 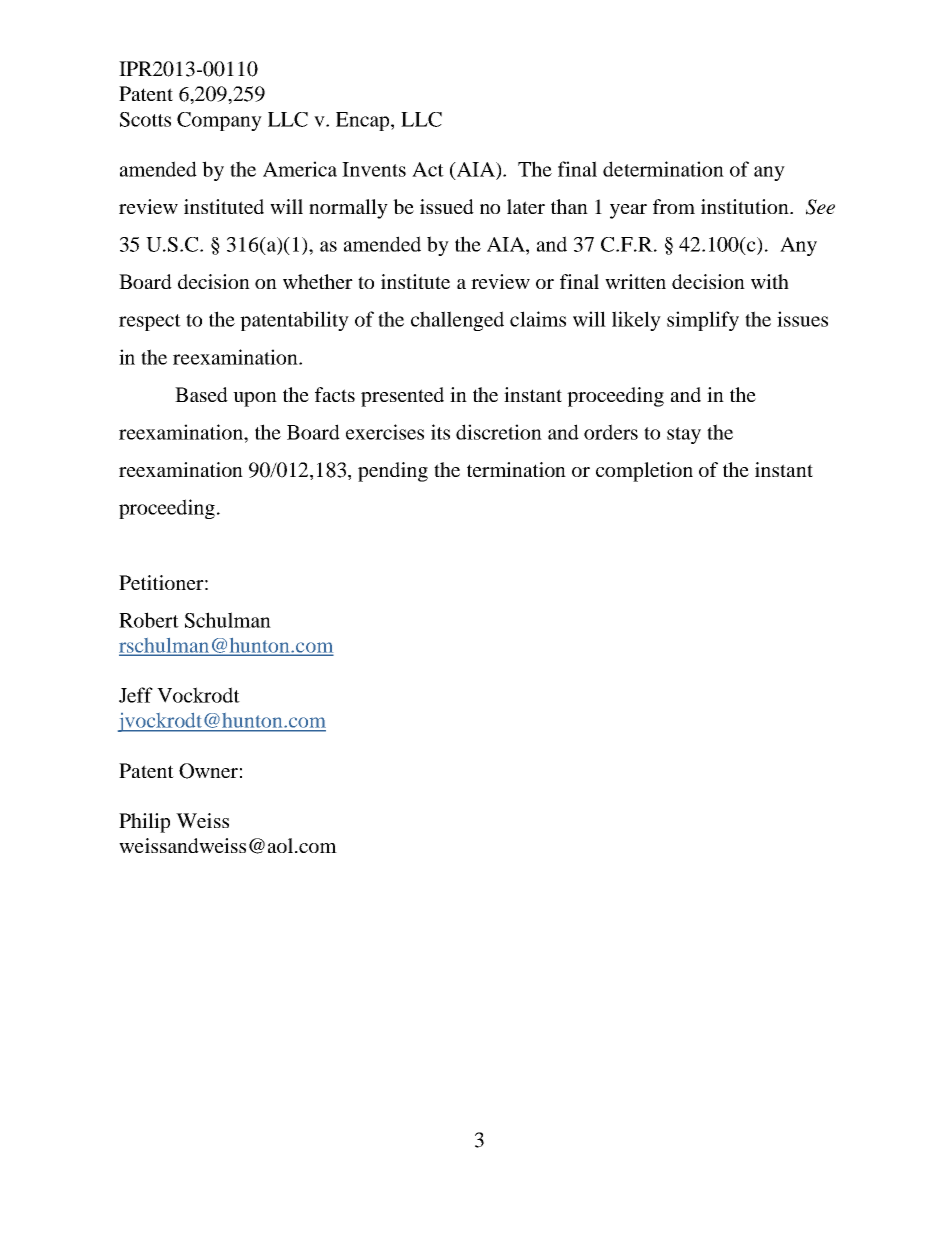 What do you see at coordinates (255, 399) in the screenshot?
I see `upon` at bounding box center [255, 399].
